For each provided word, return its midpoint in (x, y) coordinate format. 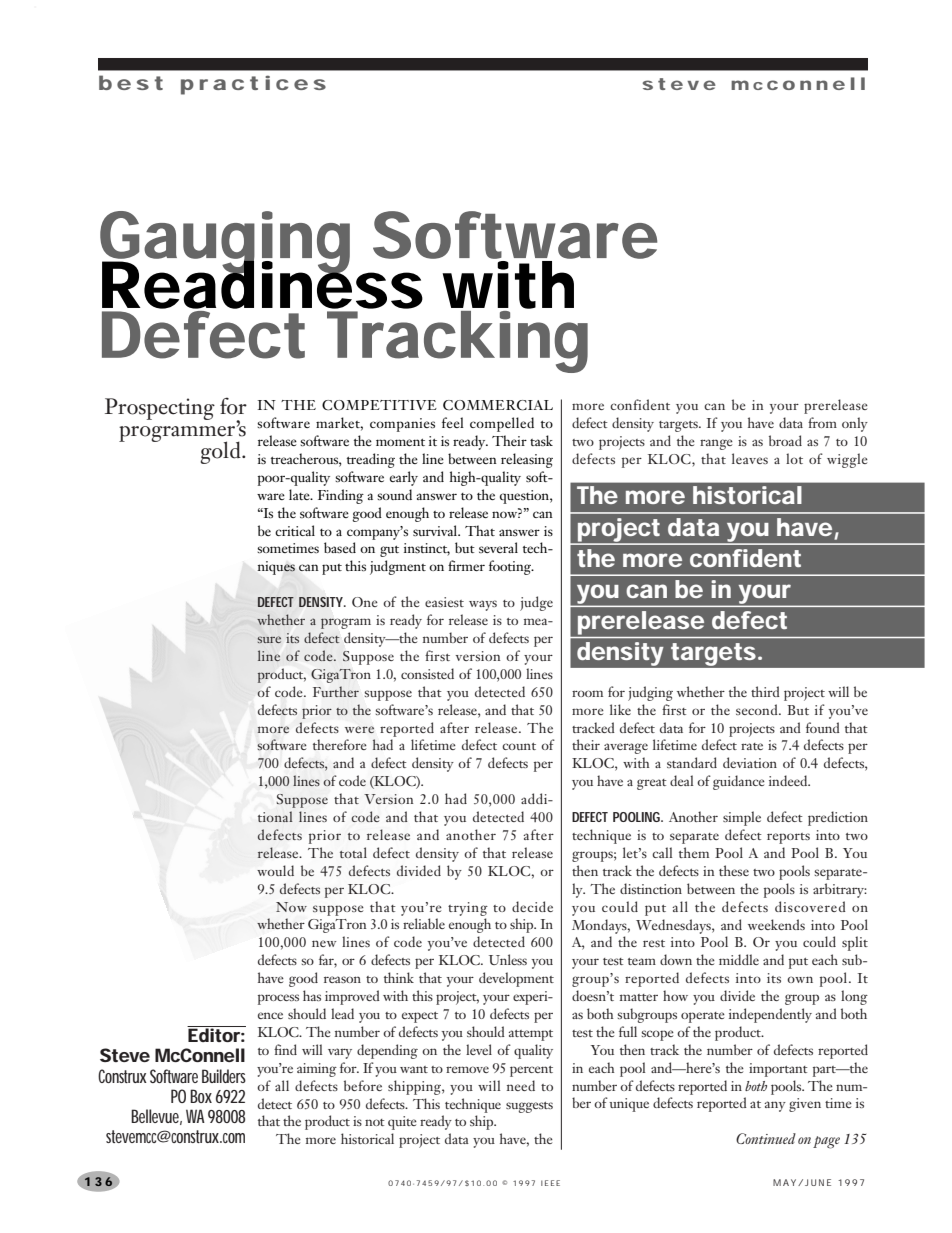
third (765, 691)
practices (253, 85)
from (822, 422)
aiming (317, 1070)
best (131, 82)
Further (336, 691)
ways (483, 605)
